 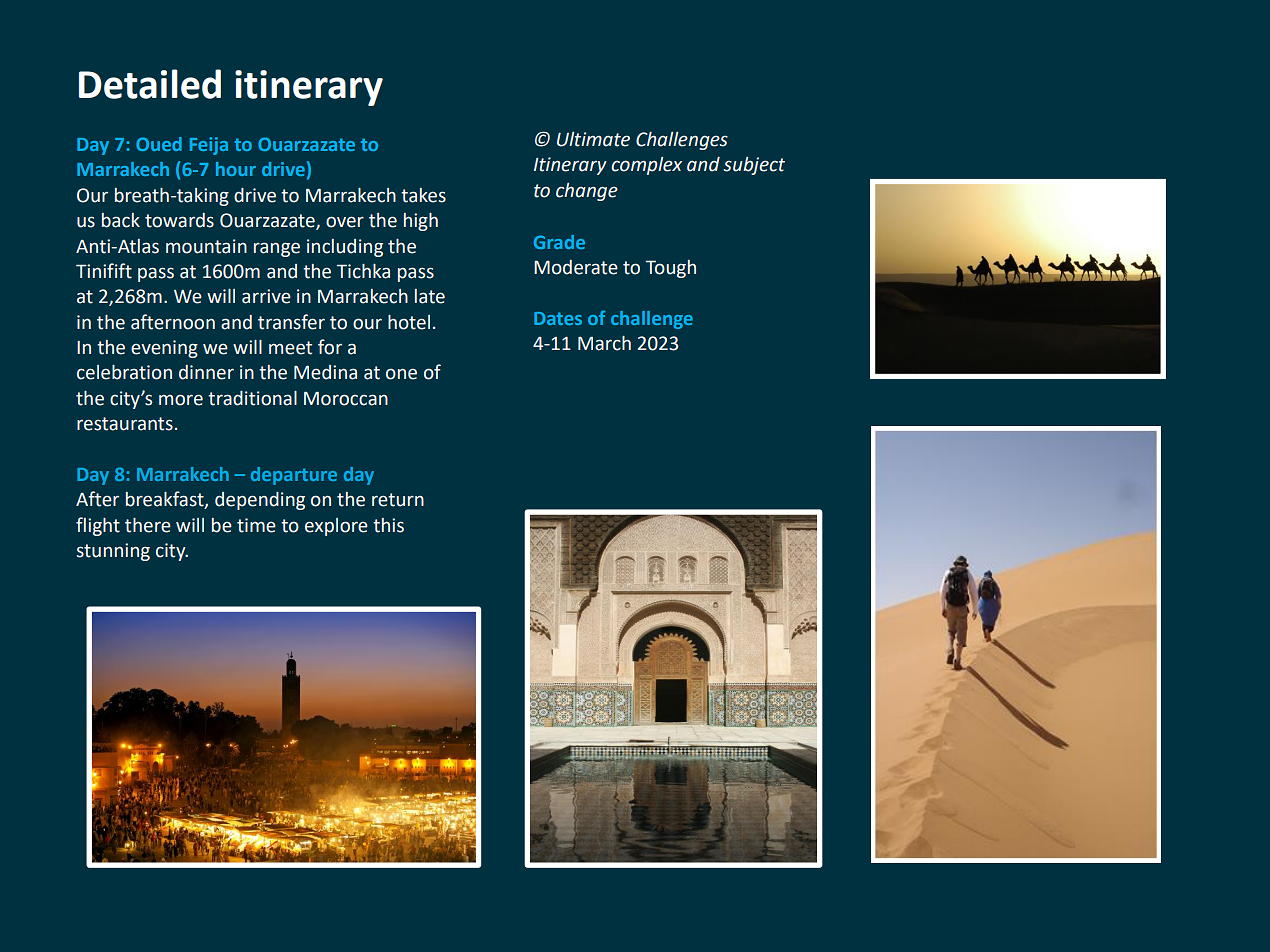 What do you see at coordinates (646, 166) in the page?
I see `complex` at bounding box center [646, 166].
